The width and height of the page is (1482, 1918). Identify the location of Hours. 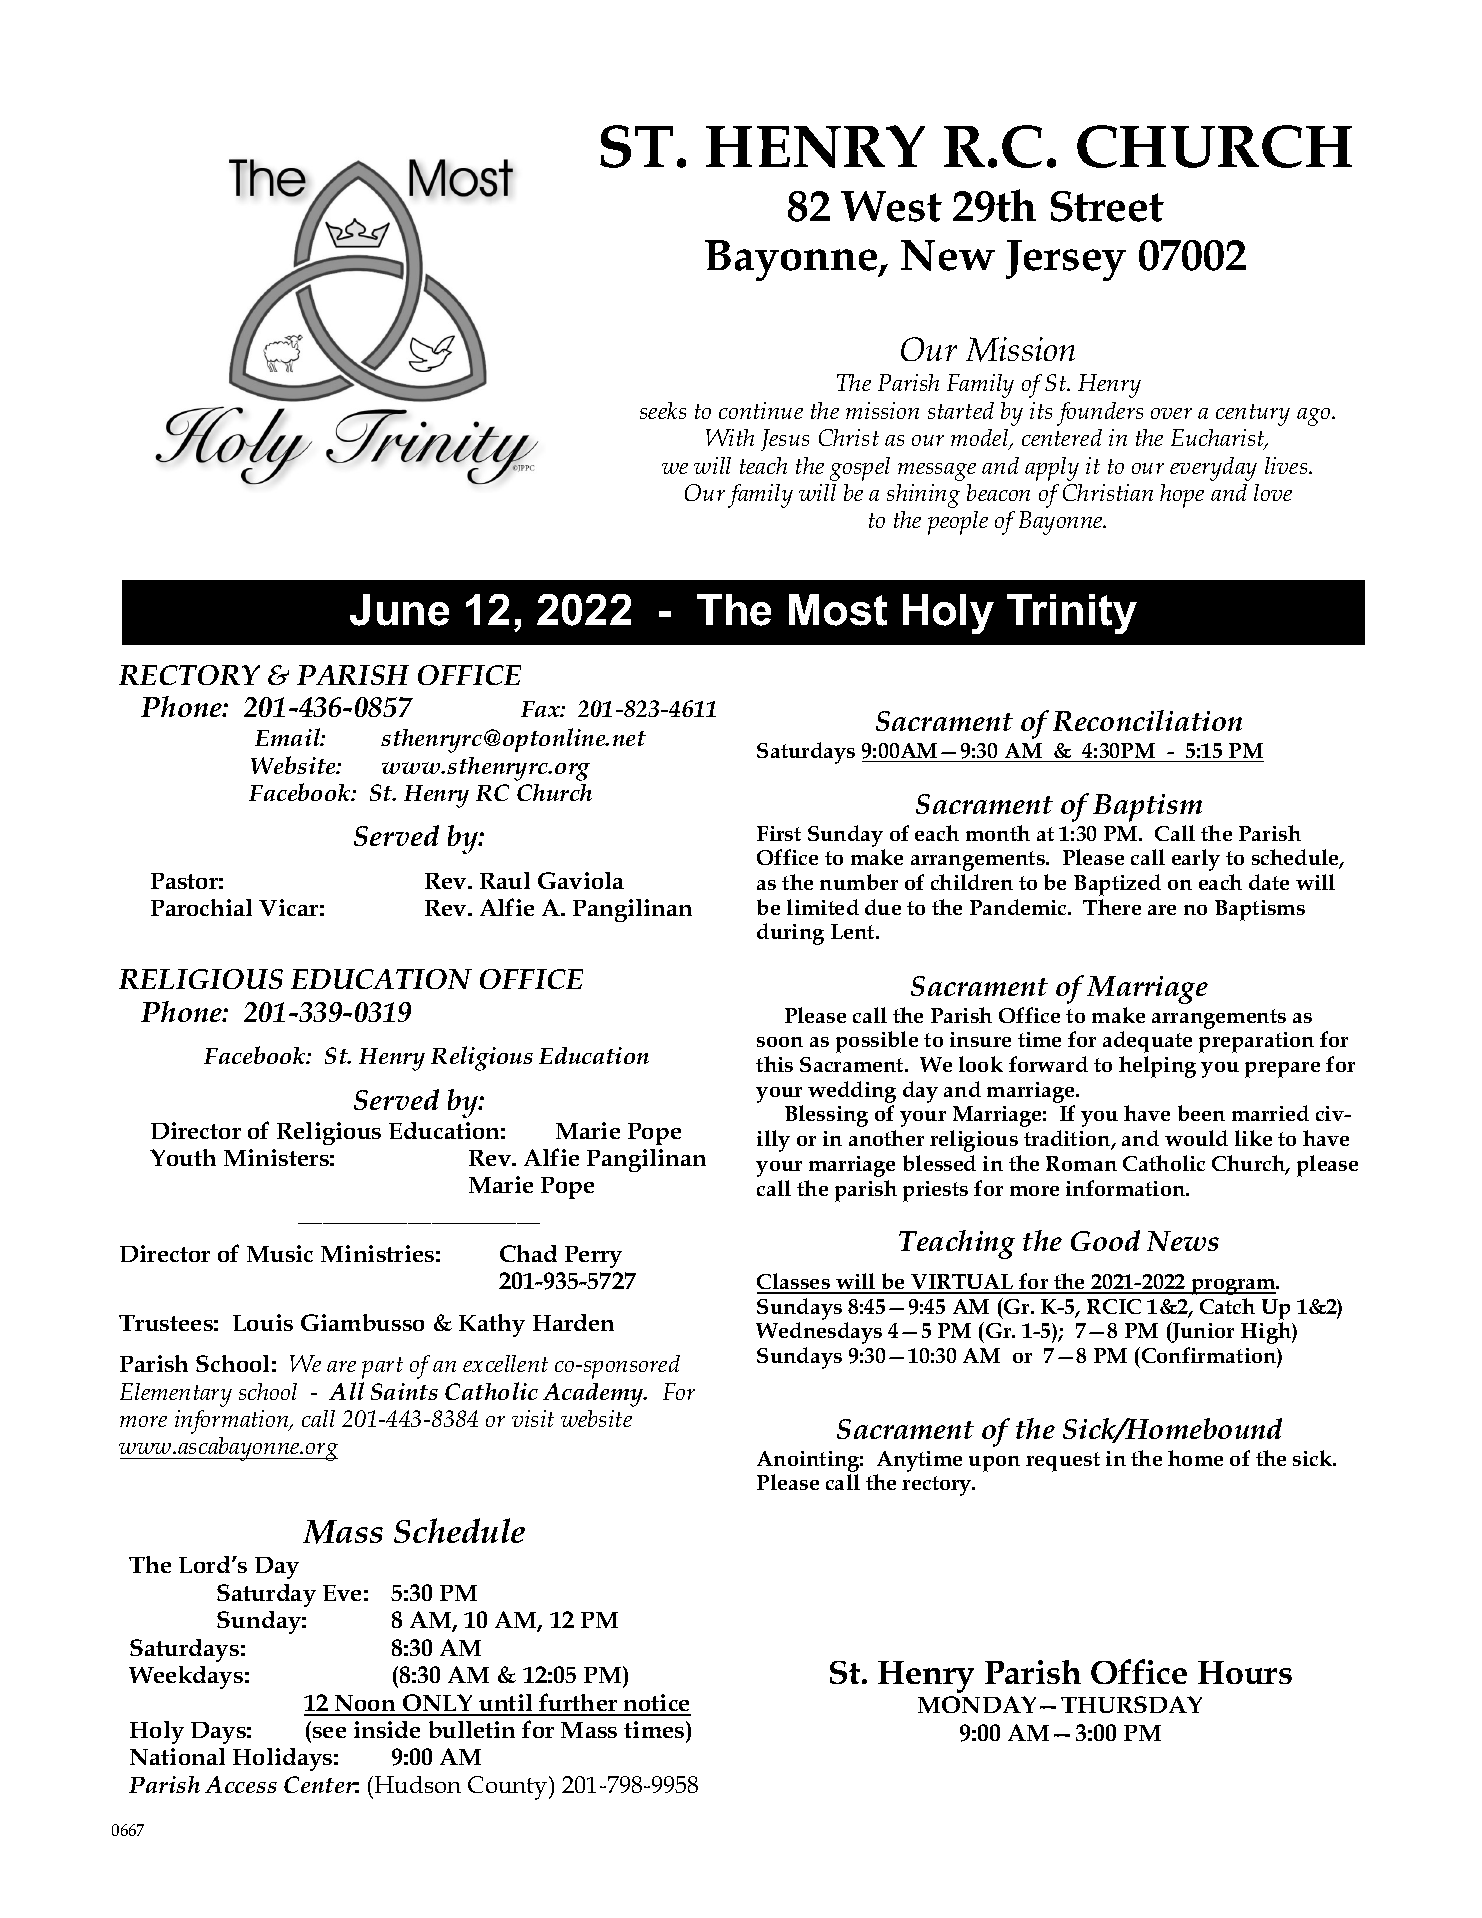
(1245, 1672).
